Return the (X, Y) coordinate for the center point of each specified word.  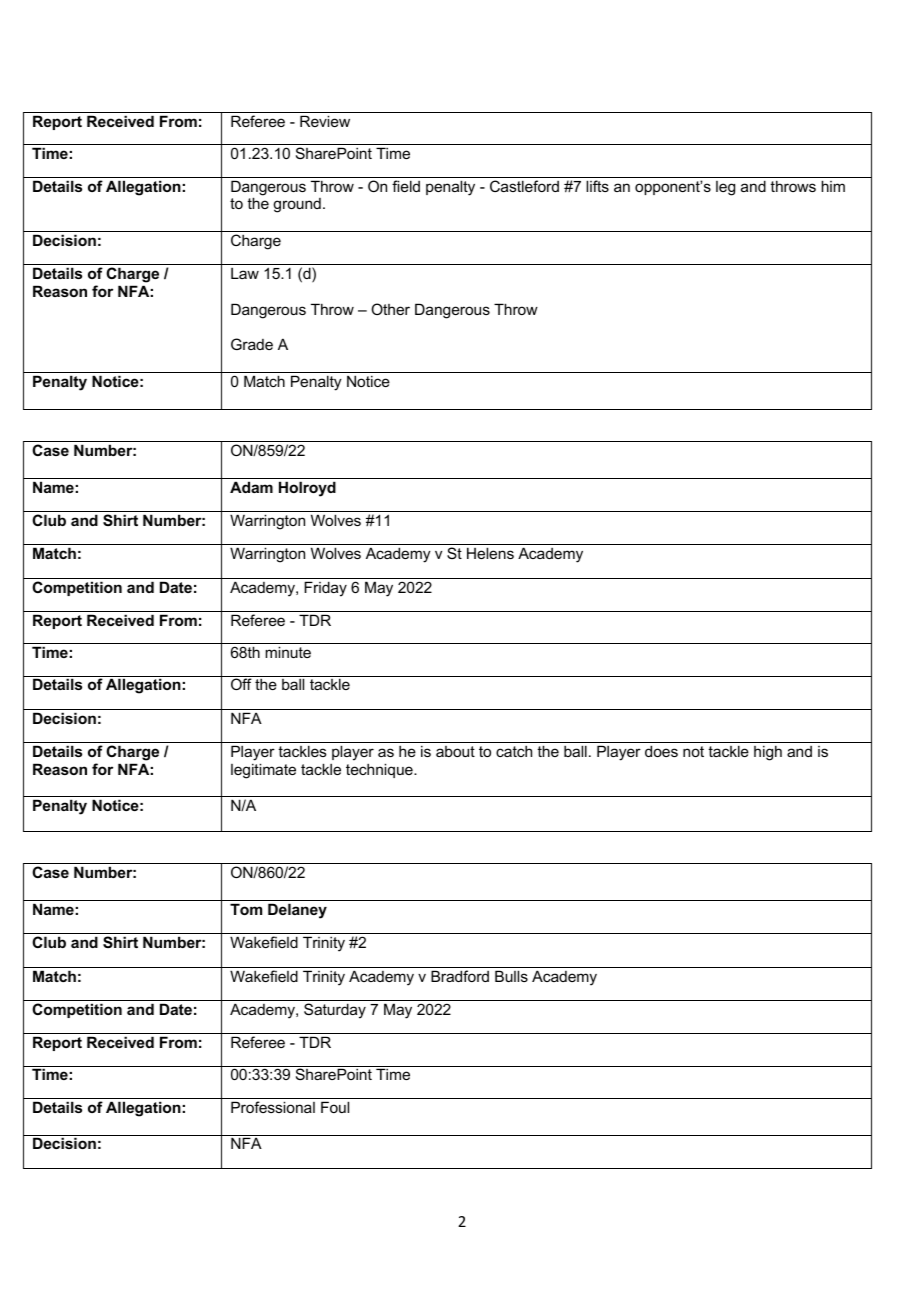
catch (514, 751)
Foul (335, 1107)
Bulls (511, 976)
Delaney (297, 911)
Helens (490, 553)
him (833, 186)
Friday (325, 589)
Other (390, 309)
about (455, 751)
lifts (597, 186)
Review (325, 121)
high (768, 753)
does (661, 751)
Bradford (460, 976)
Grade (252, 344)
